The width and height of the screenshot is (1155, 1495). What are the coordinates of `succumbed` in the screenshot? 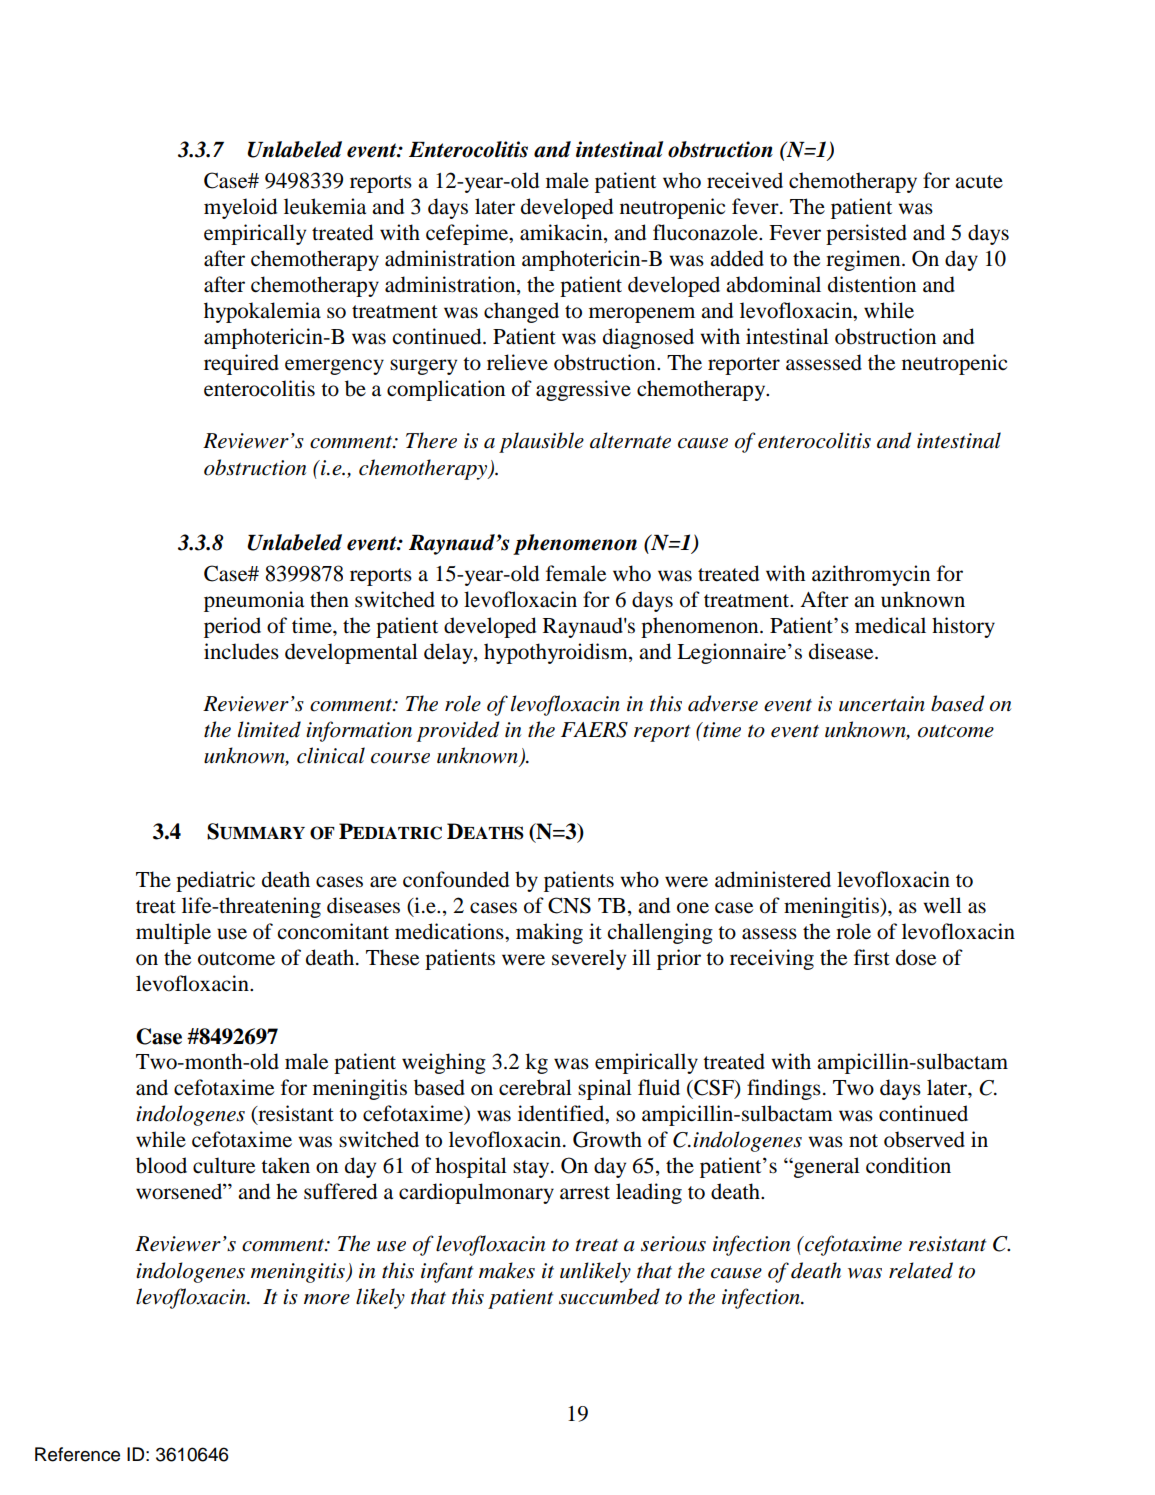 It's located at (609, 1296).
